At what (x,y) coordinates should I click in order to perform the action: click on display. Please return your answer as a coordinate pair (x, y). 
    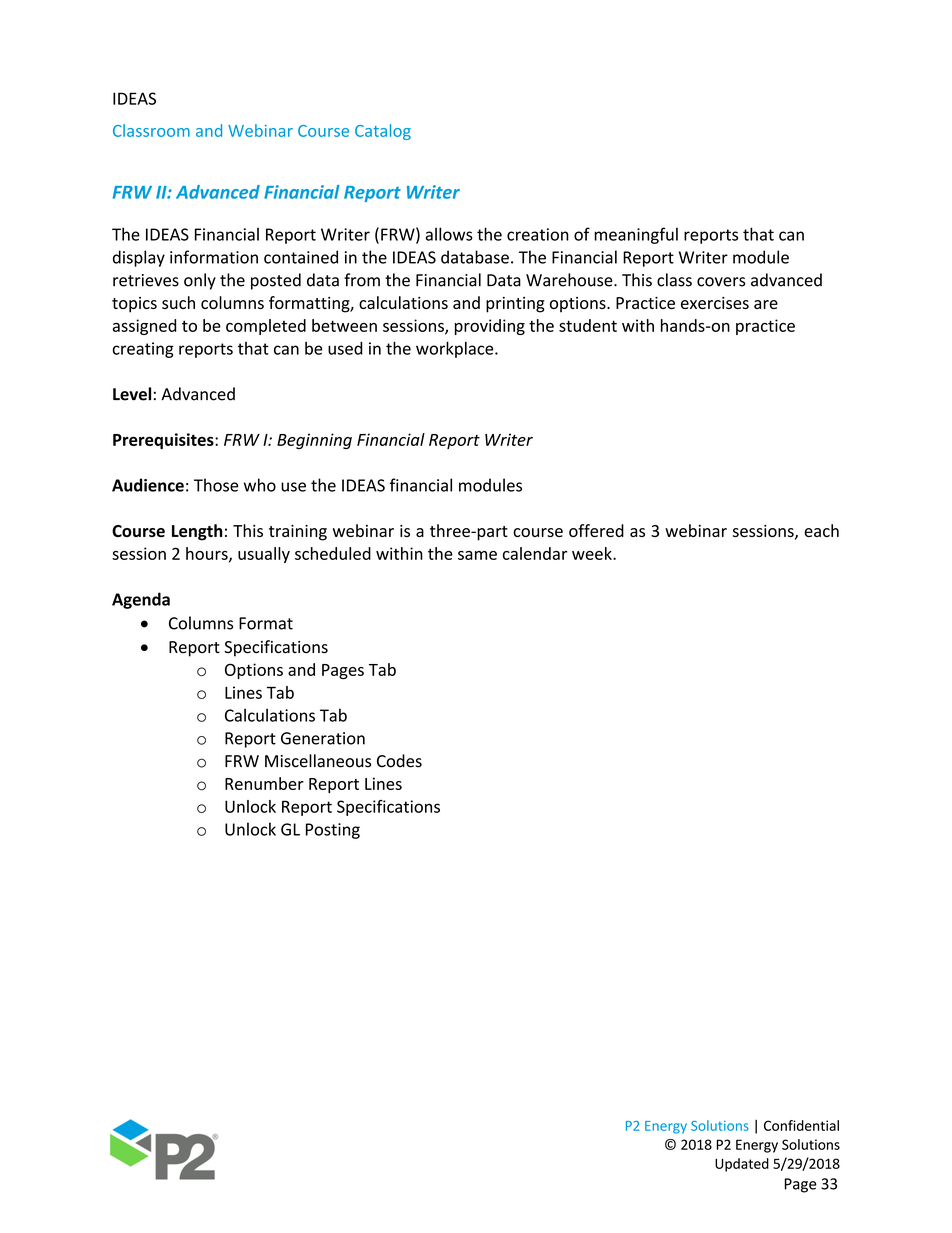
    Looking at the image, I should click on (139, 258).
